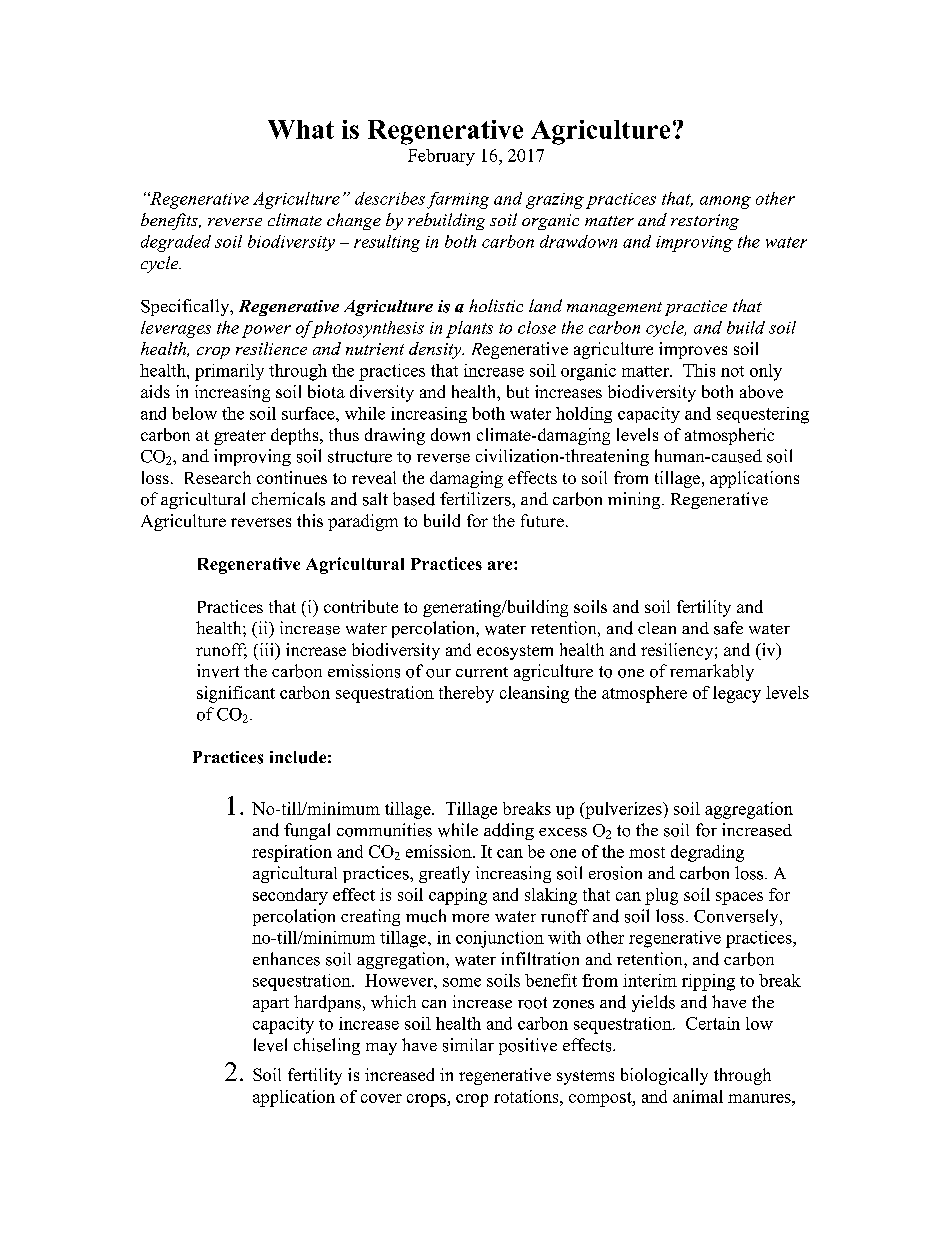  I want to click on apart, so click(271, 1005).
